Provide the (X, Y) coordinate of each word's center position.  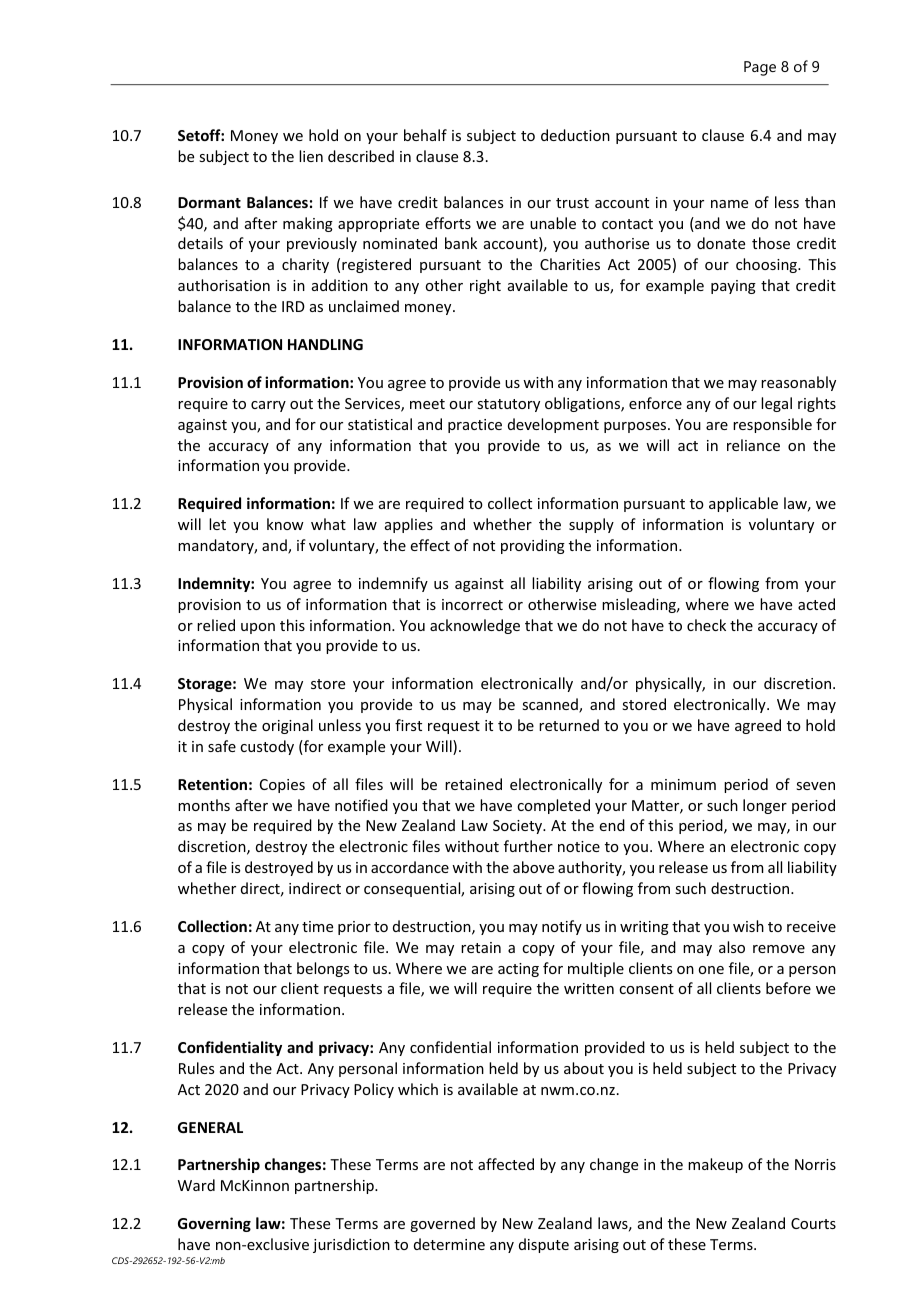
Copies (282, 786)
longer (765, 806)
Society (519, 827)
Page (760, 68)
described (361, 156)
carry (268, 406)
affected (506, 1164)
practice (475, 426)
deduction (575, 135)
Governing (214, 1224)
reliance (753, 445)
